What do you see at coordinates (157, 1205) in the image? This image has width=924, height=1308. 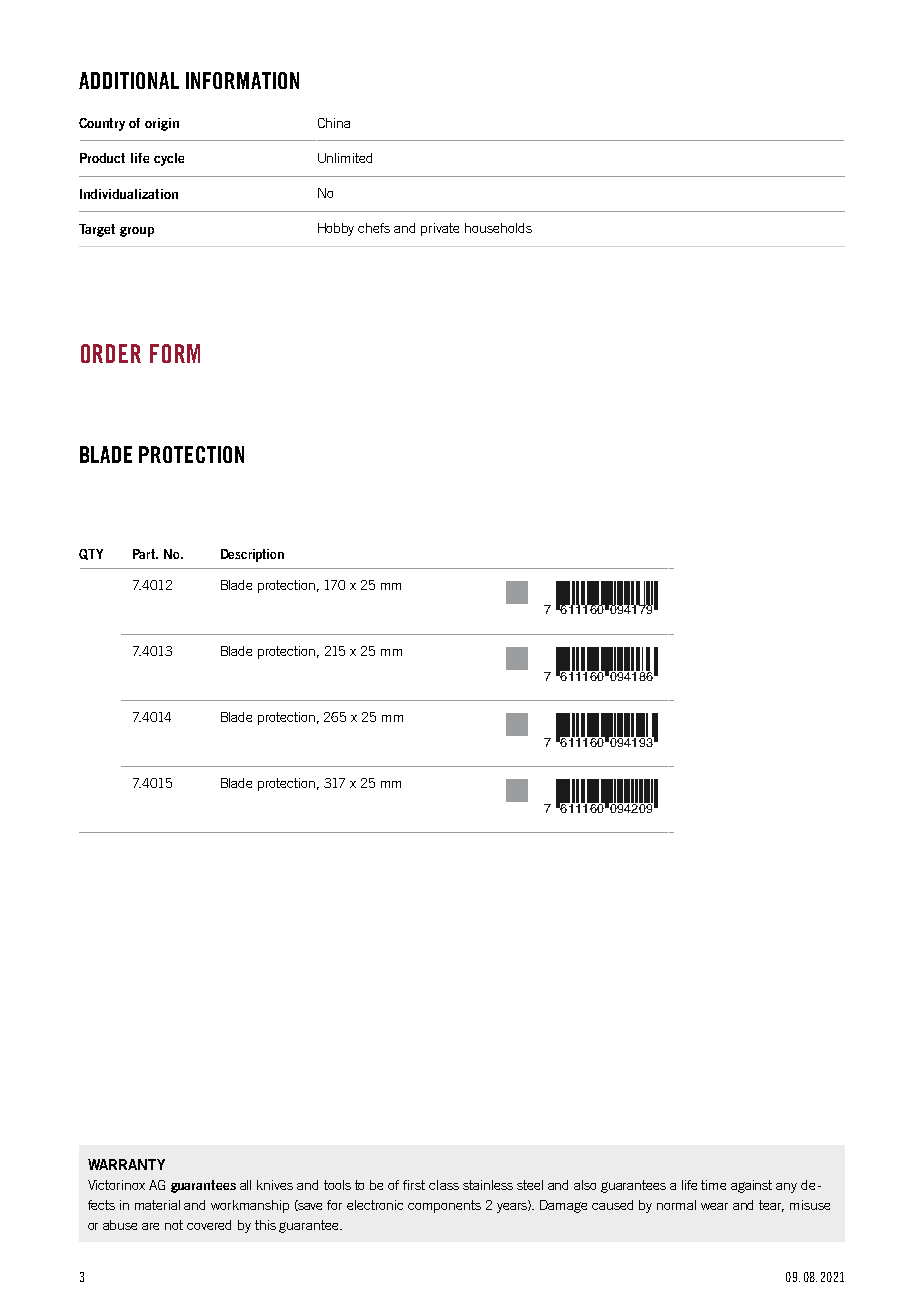 I see `material` at bounding box center [157, 1205].
